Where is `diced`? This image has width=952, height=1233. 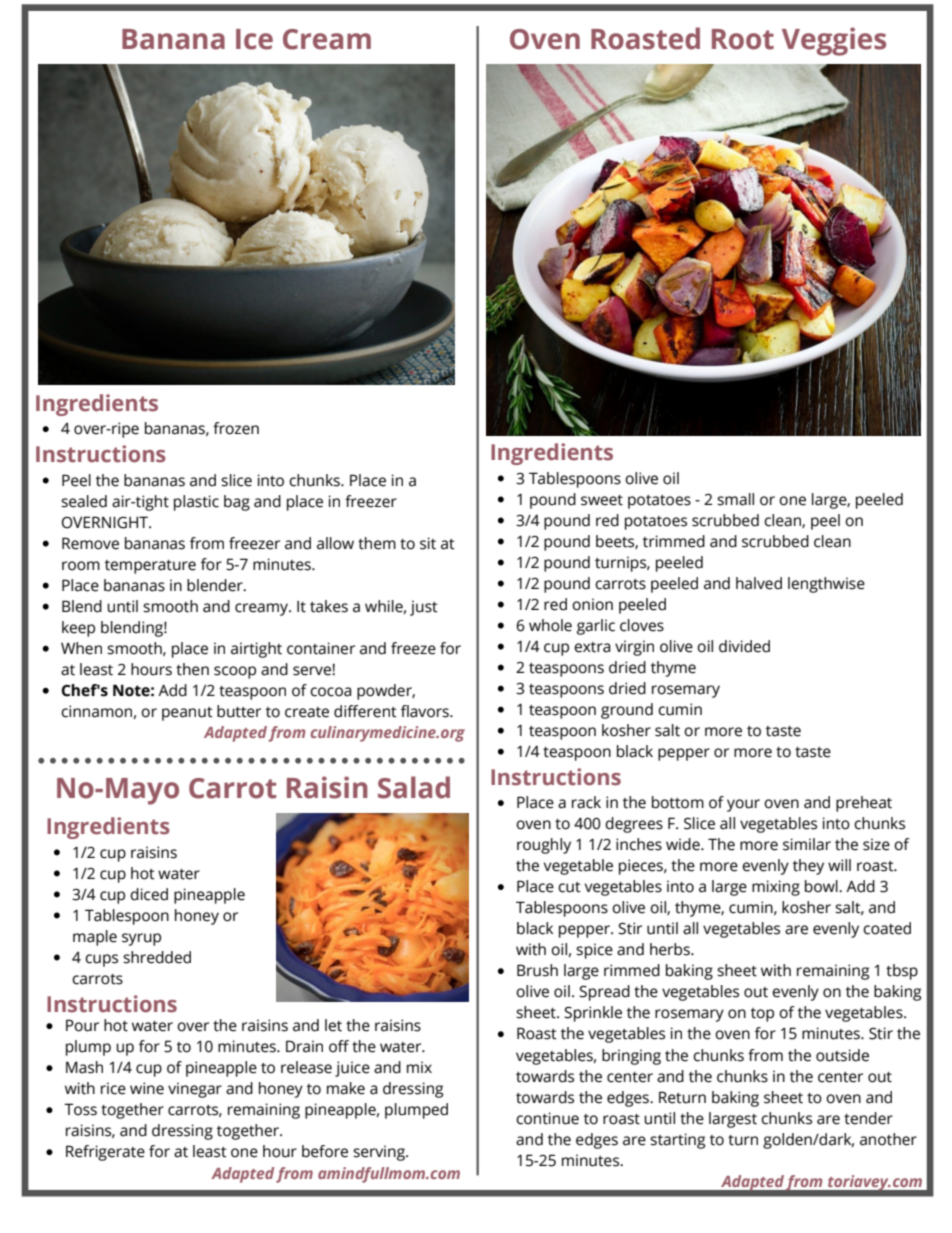
diced is located at coordinates (149, 894).
